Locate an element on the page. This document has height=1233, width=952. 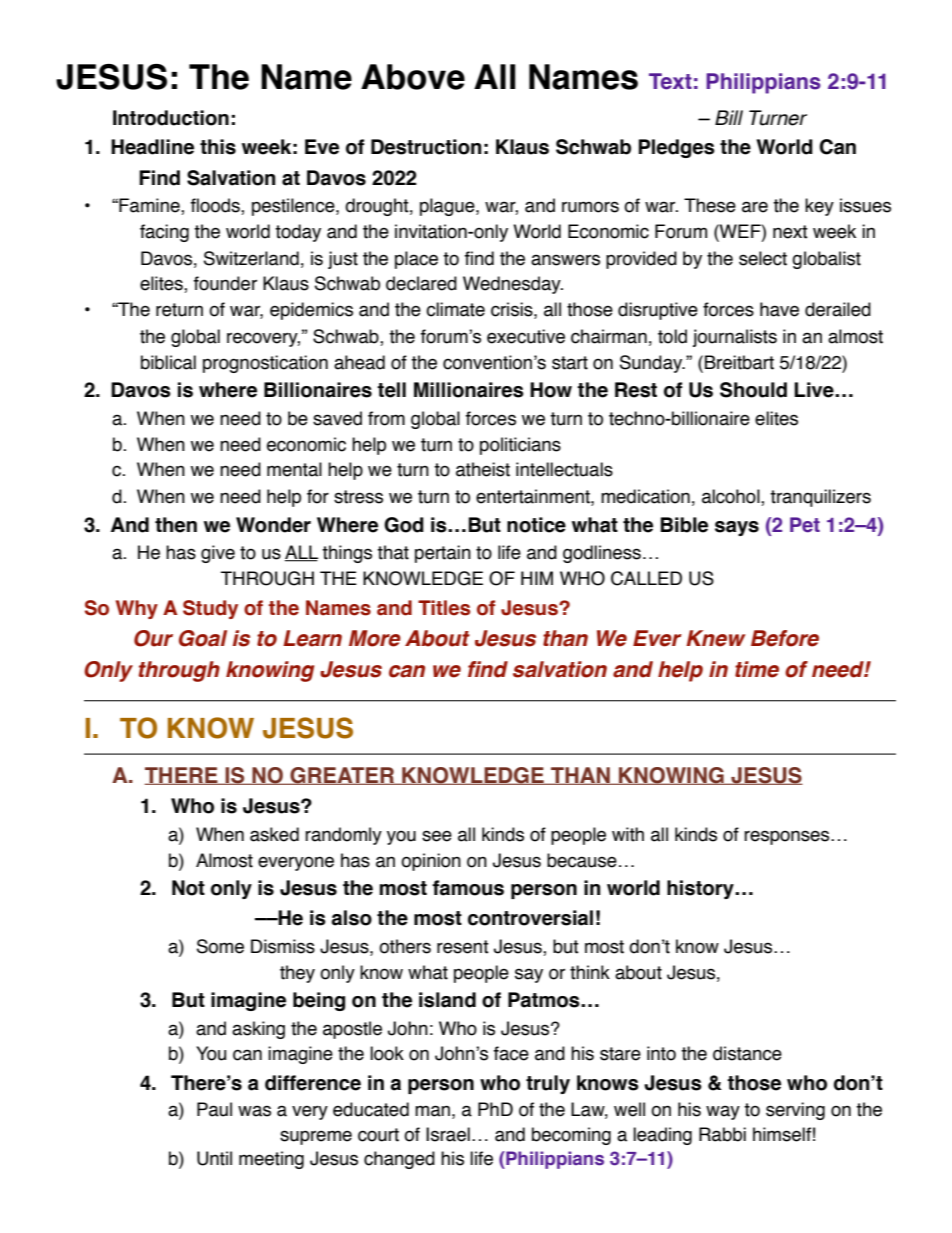
biblical is located at coordinates (168, 362).
